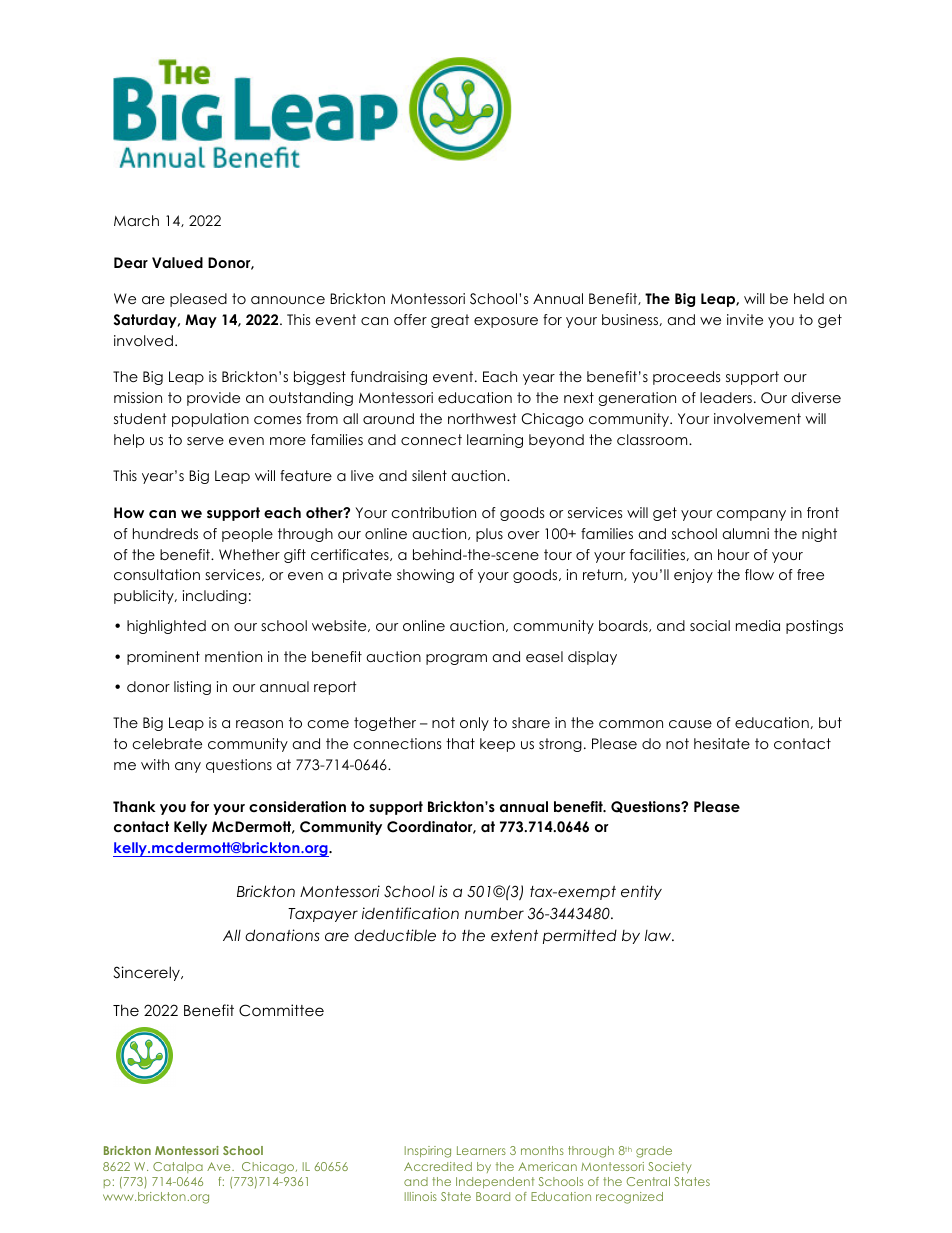  I want to click on extent, so click(514, 935).
